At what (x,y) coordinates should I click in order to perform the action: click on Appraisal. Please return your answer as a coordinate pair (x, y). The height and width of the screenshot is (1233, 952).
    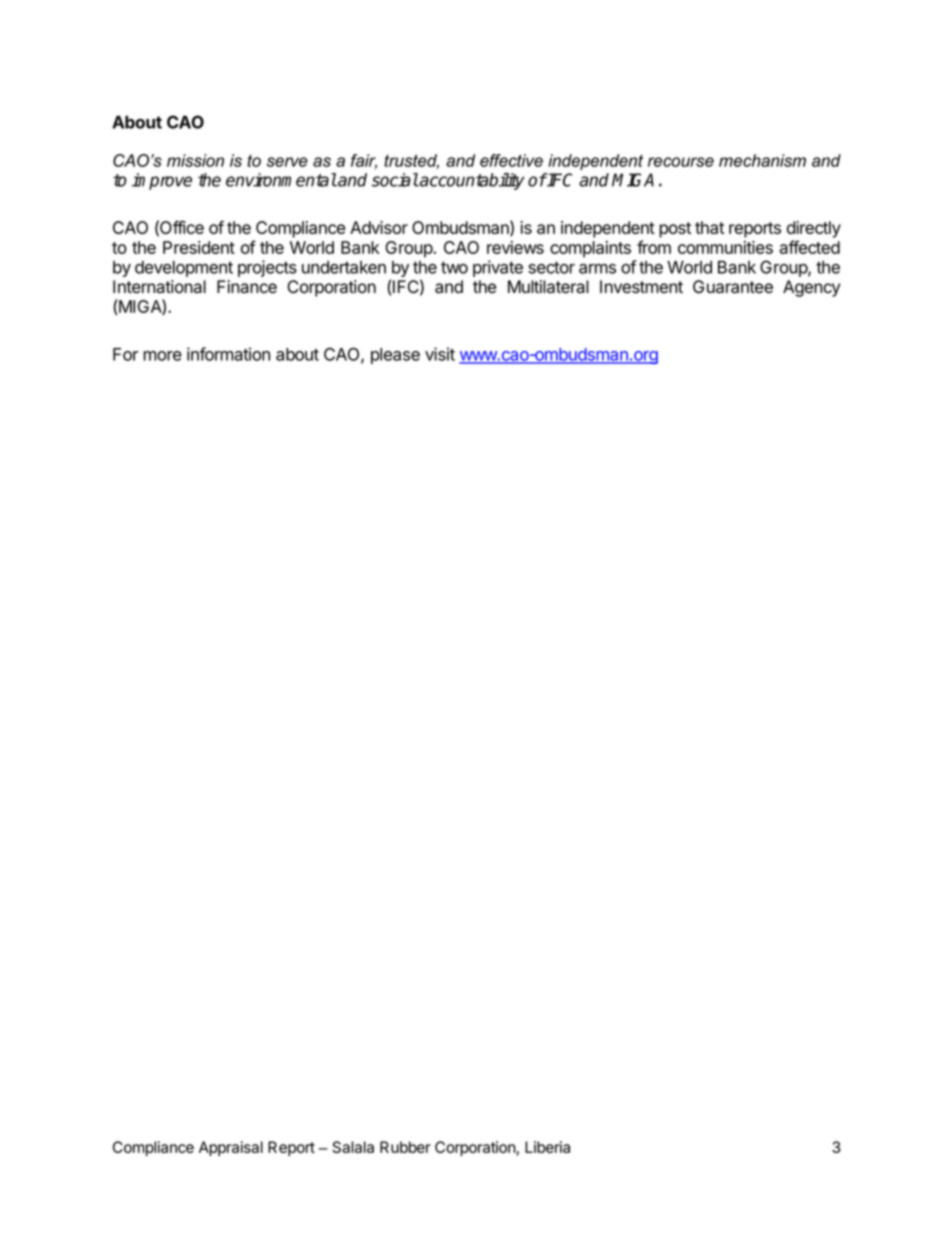
    Looking at the image, I should click on (231, 1148).
